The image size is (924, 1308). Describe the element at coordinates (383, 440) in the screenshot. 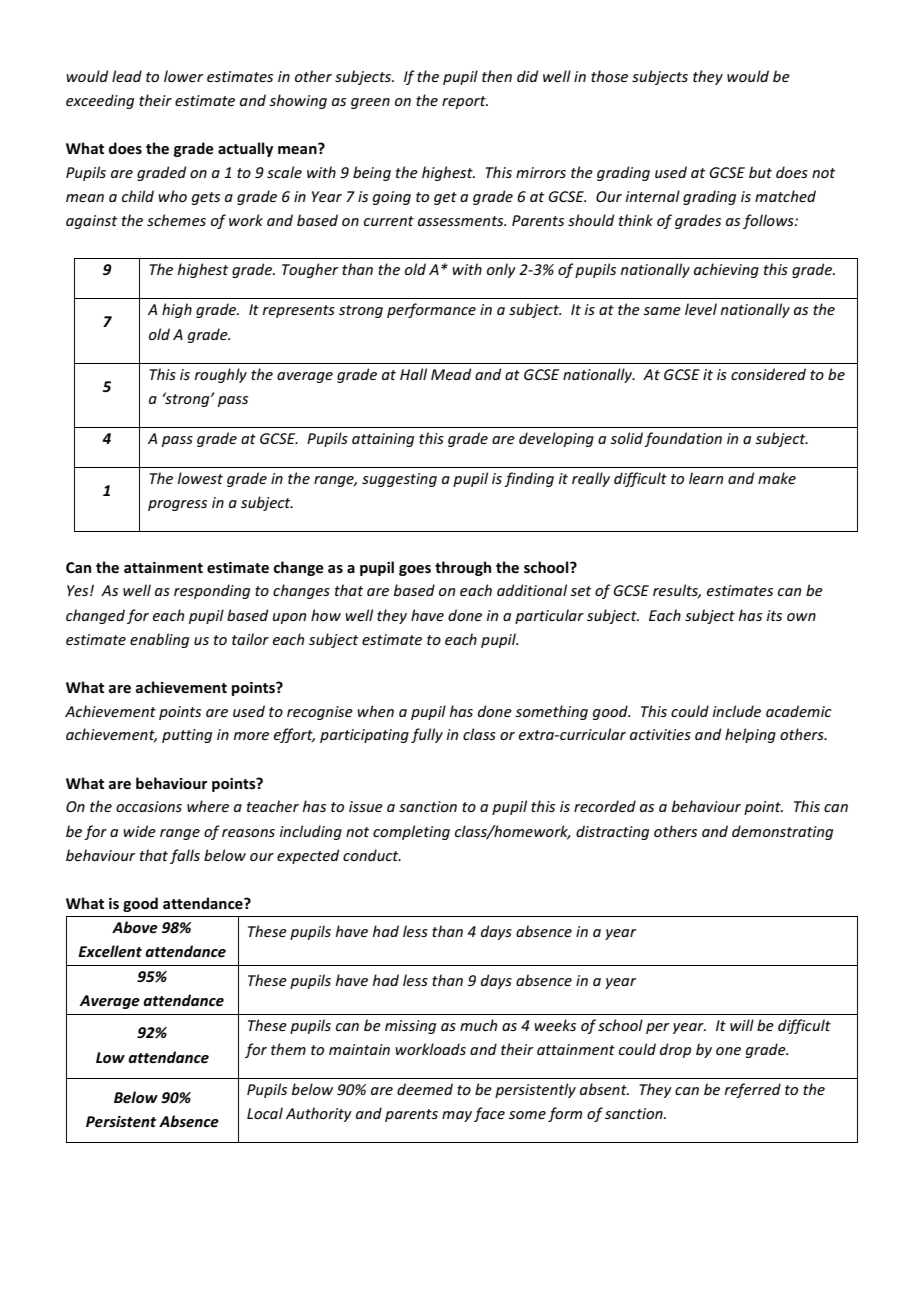

I see `attaining` at that location.
